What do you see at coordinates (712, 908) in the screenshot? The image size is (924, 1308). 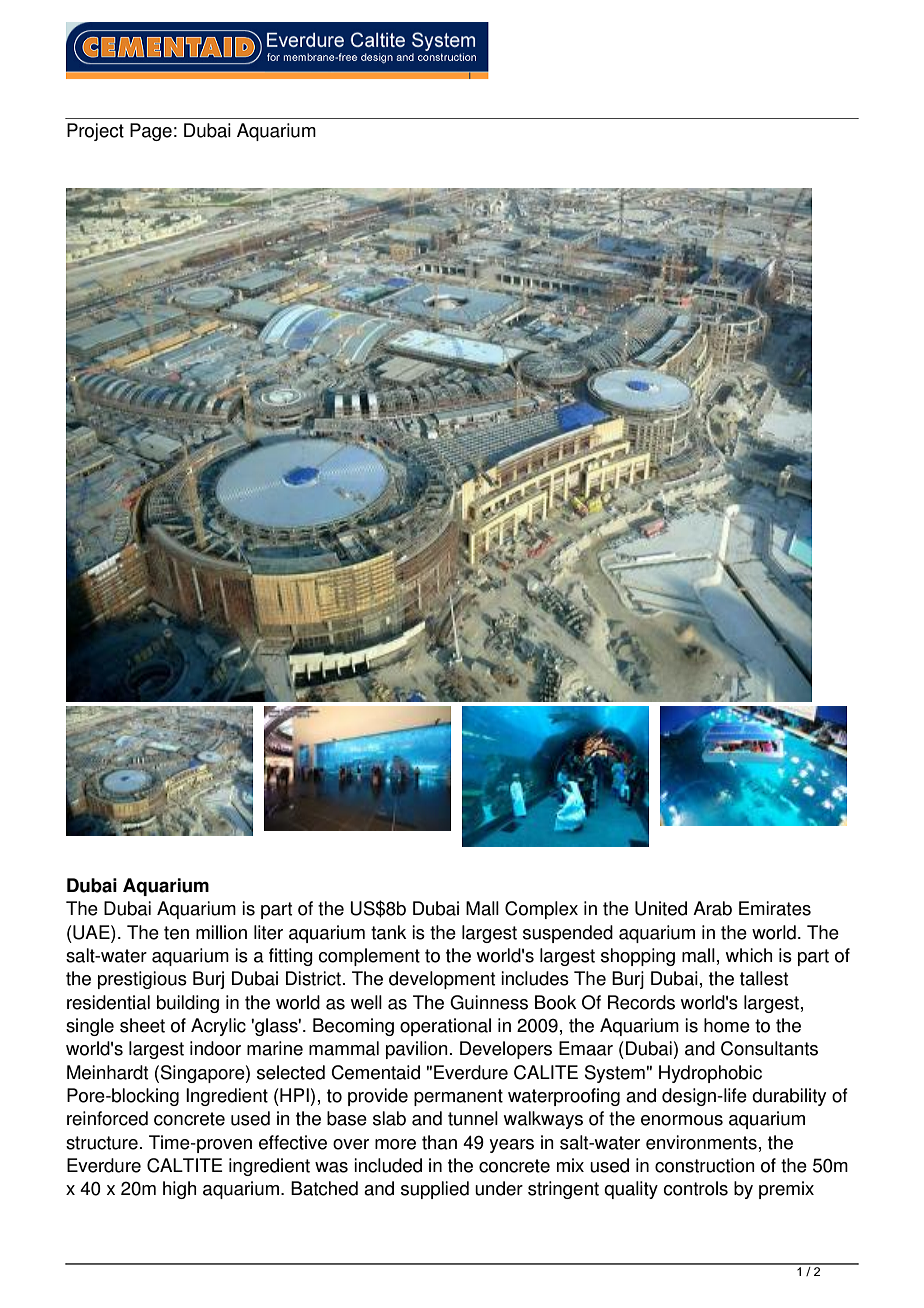 I see `Arab` at bounding box center [712, 908].
